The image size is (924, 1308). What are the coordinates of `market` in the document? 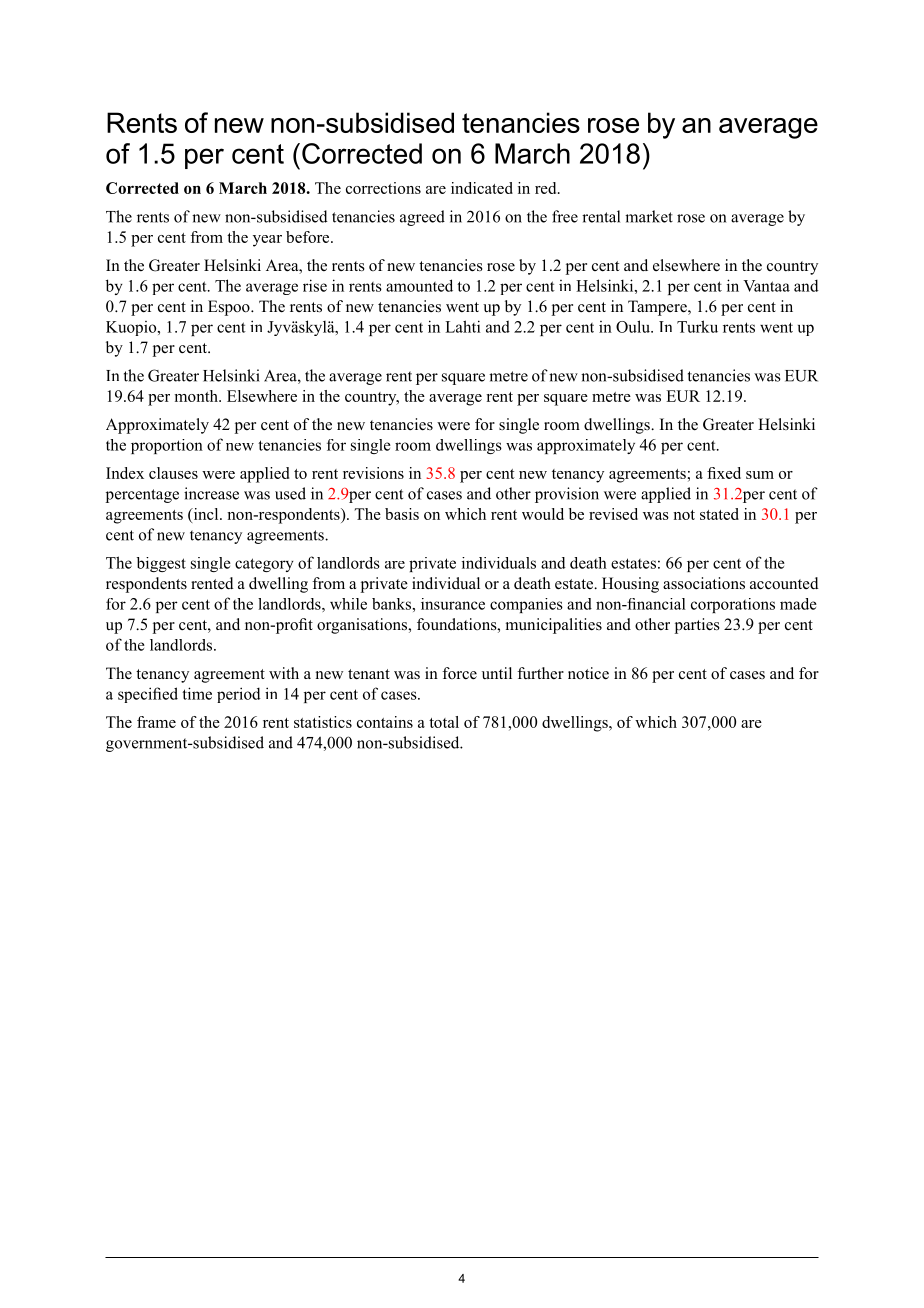 It's located at (649, 216).
